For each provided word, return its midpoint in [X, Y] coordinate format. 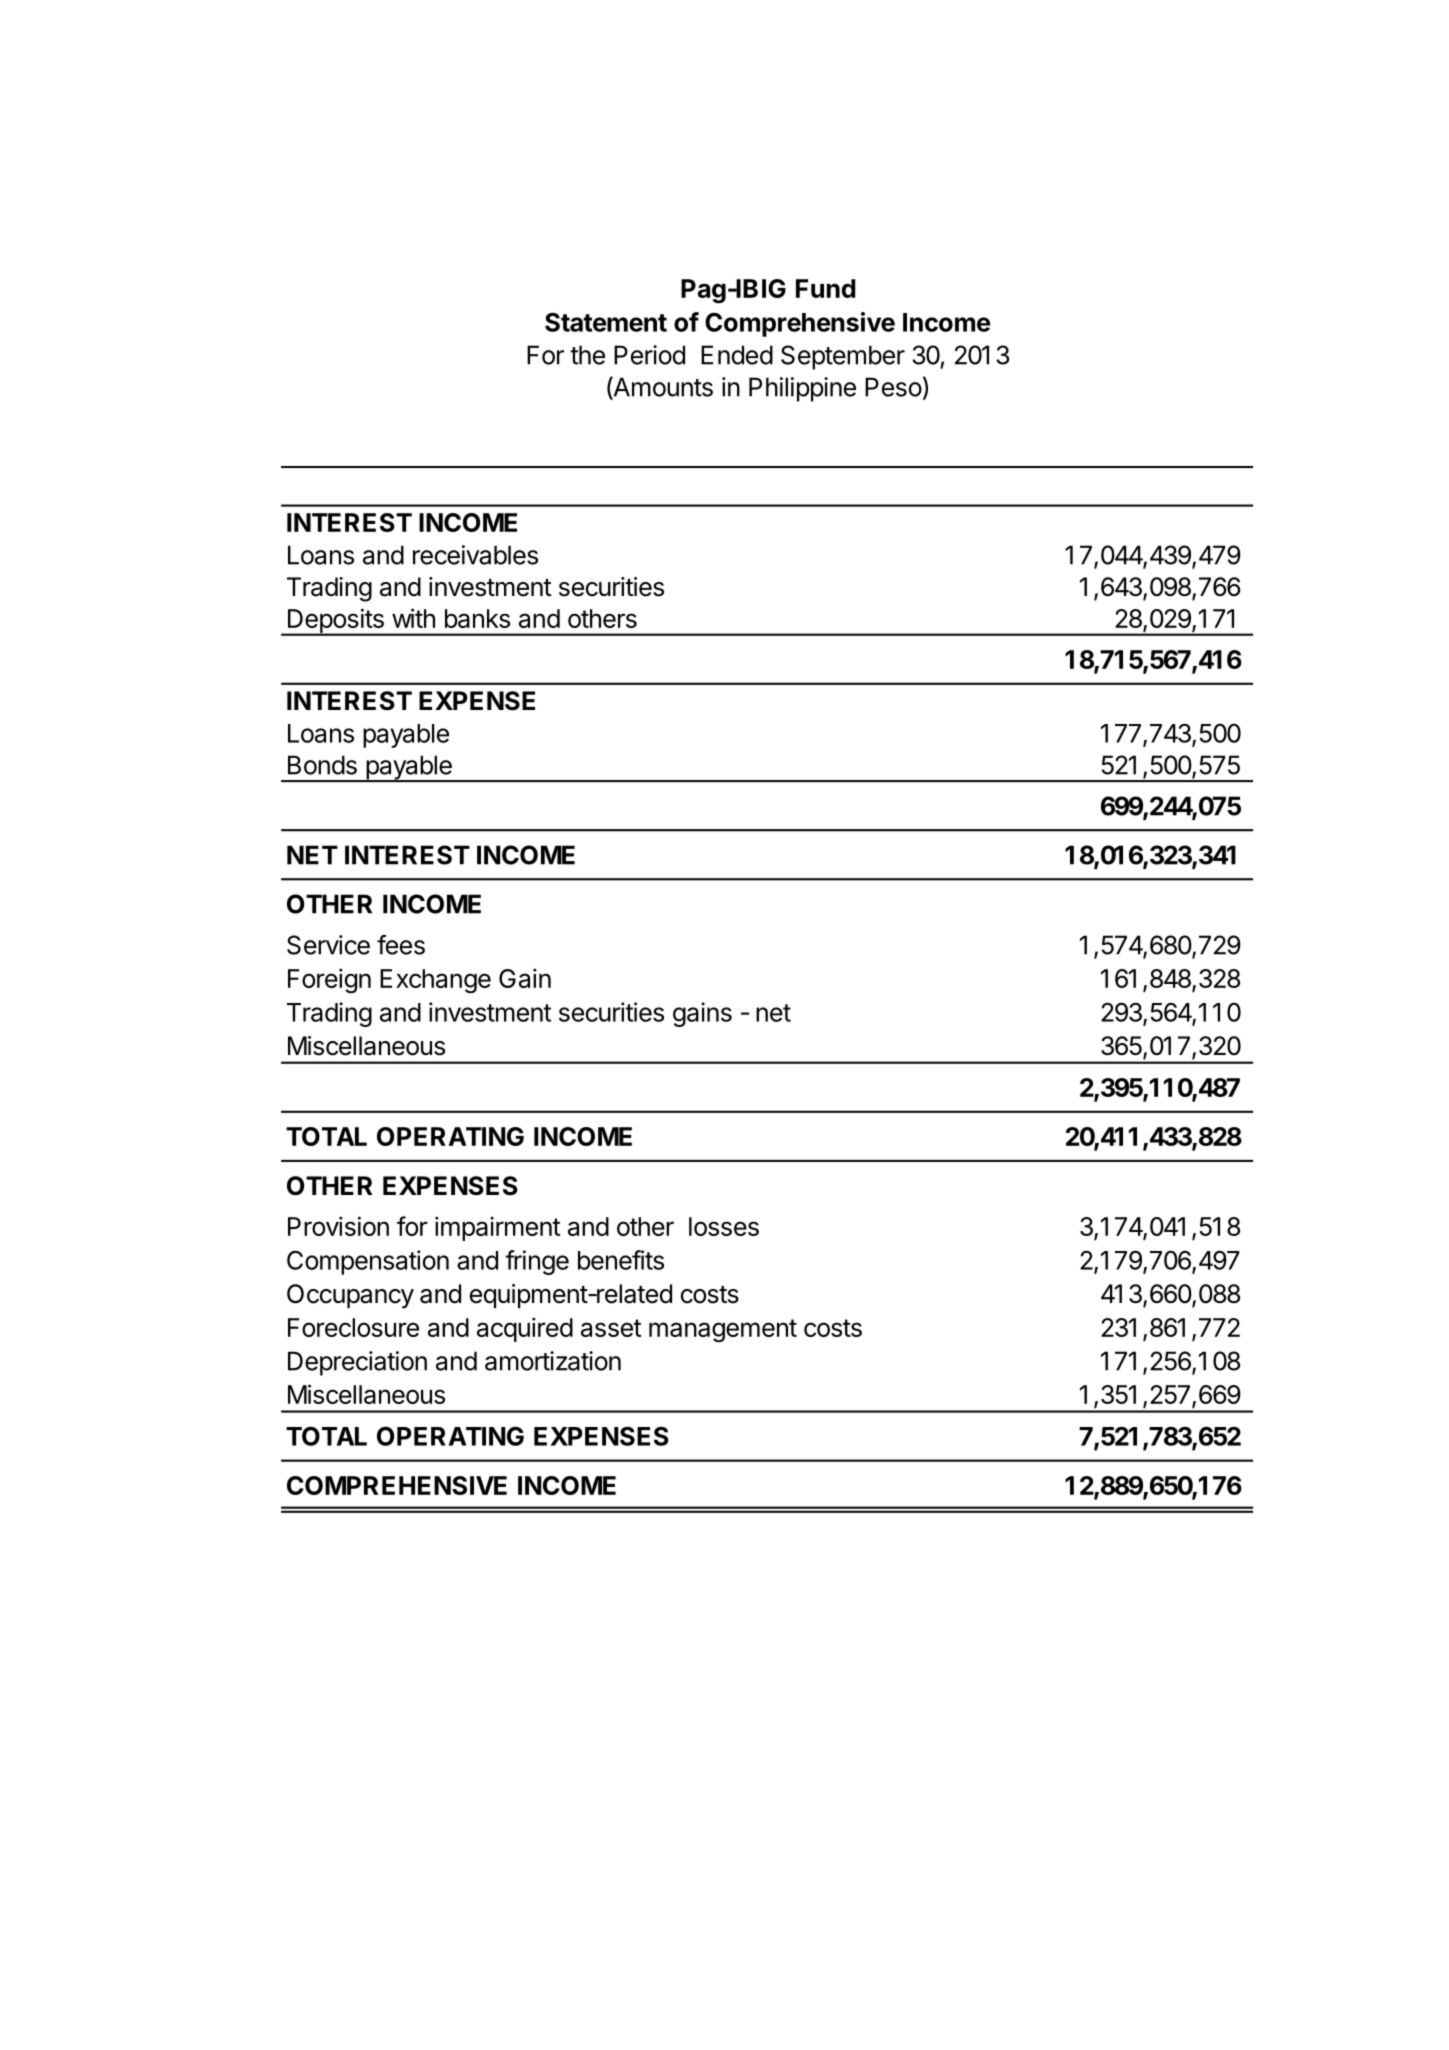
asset [611, 1328]
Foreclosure [353, 1327]
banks [477, 618]
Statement [606, 322]
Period [649, 355]
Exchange [435, 981]
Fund [825, 288]
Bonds [322, 765]
